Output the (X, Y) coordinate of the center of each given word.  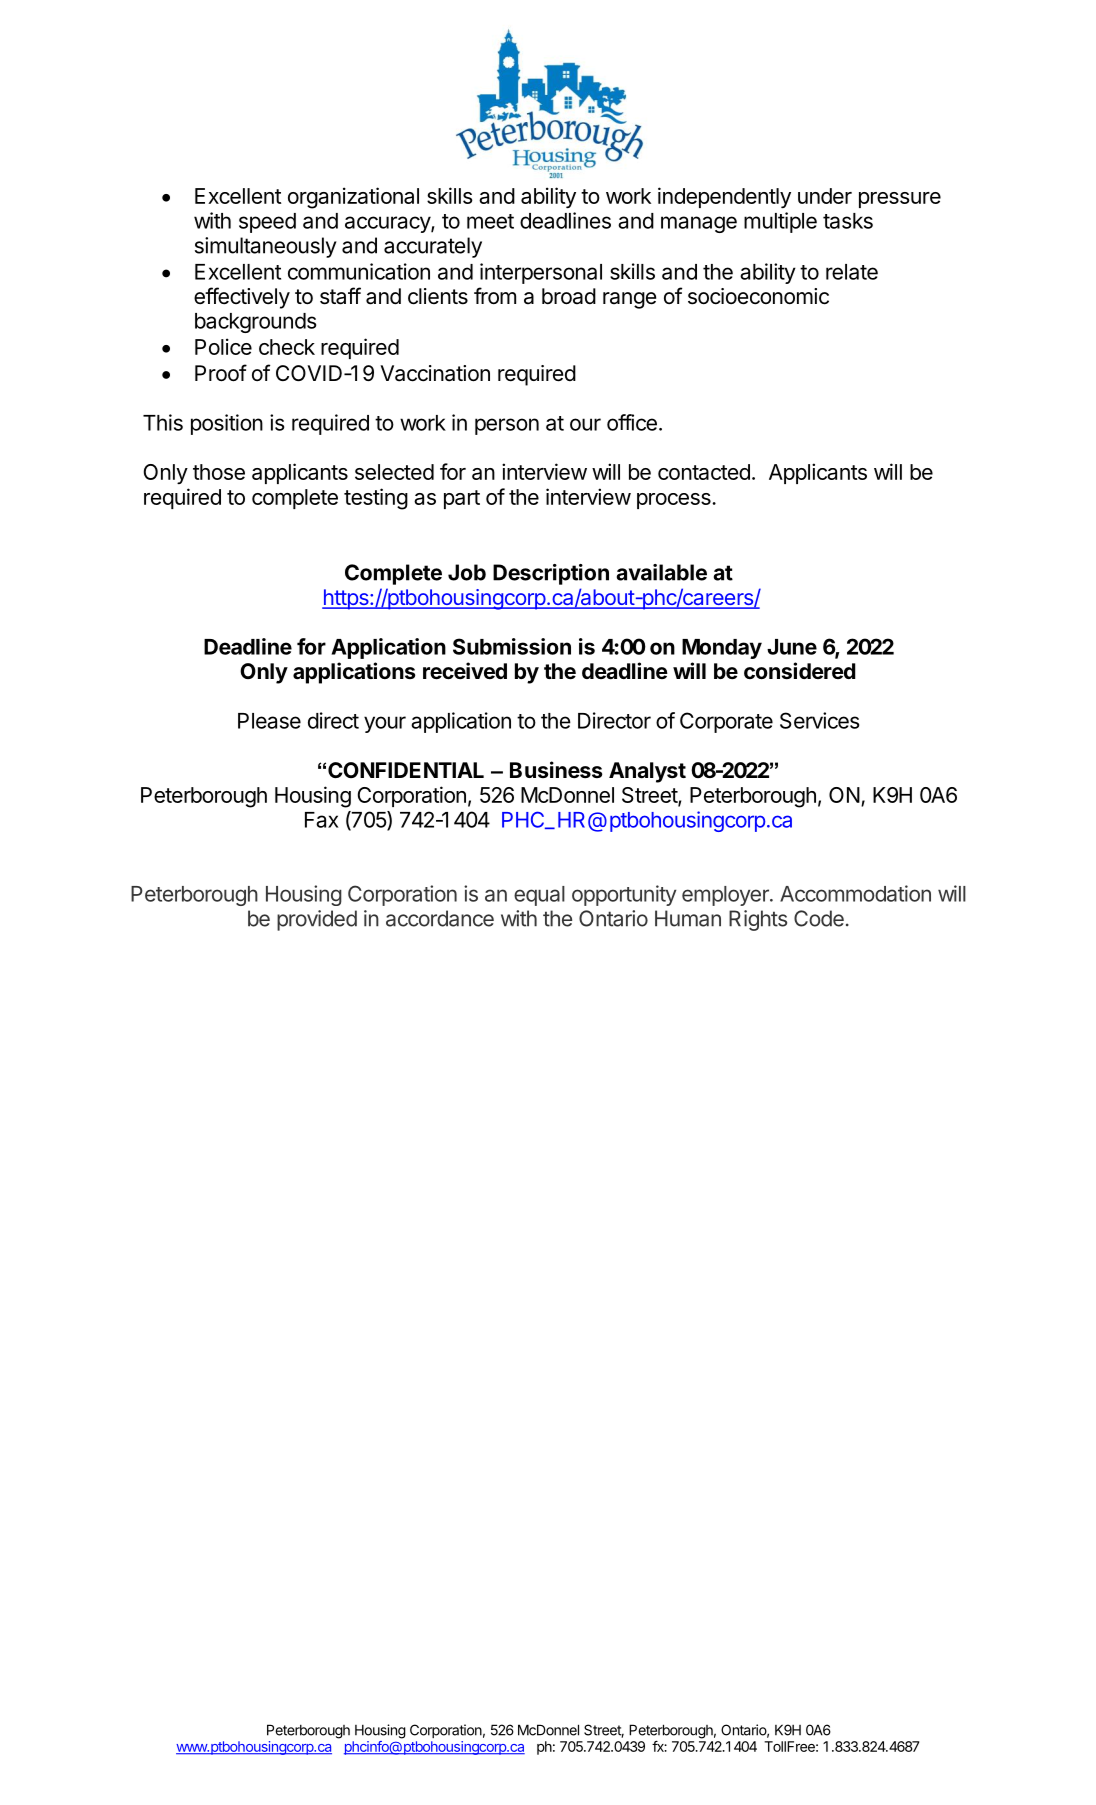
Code (819, 918)
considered (800, 671)
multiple (780, 222)
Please (269, 721)
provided (317, 920)
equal (539, 896)
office (632, 422)
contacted (704, 472)
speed (267, 223)
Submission (512, 646)
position (227, 424)
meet (490, 221)
